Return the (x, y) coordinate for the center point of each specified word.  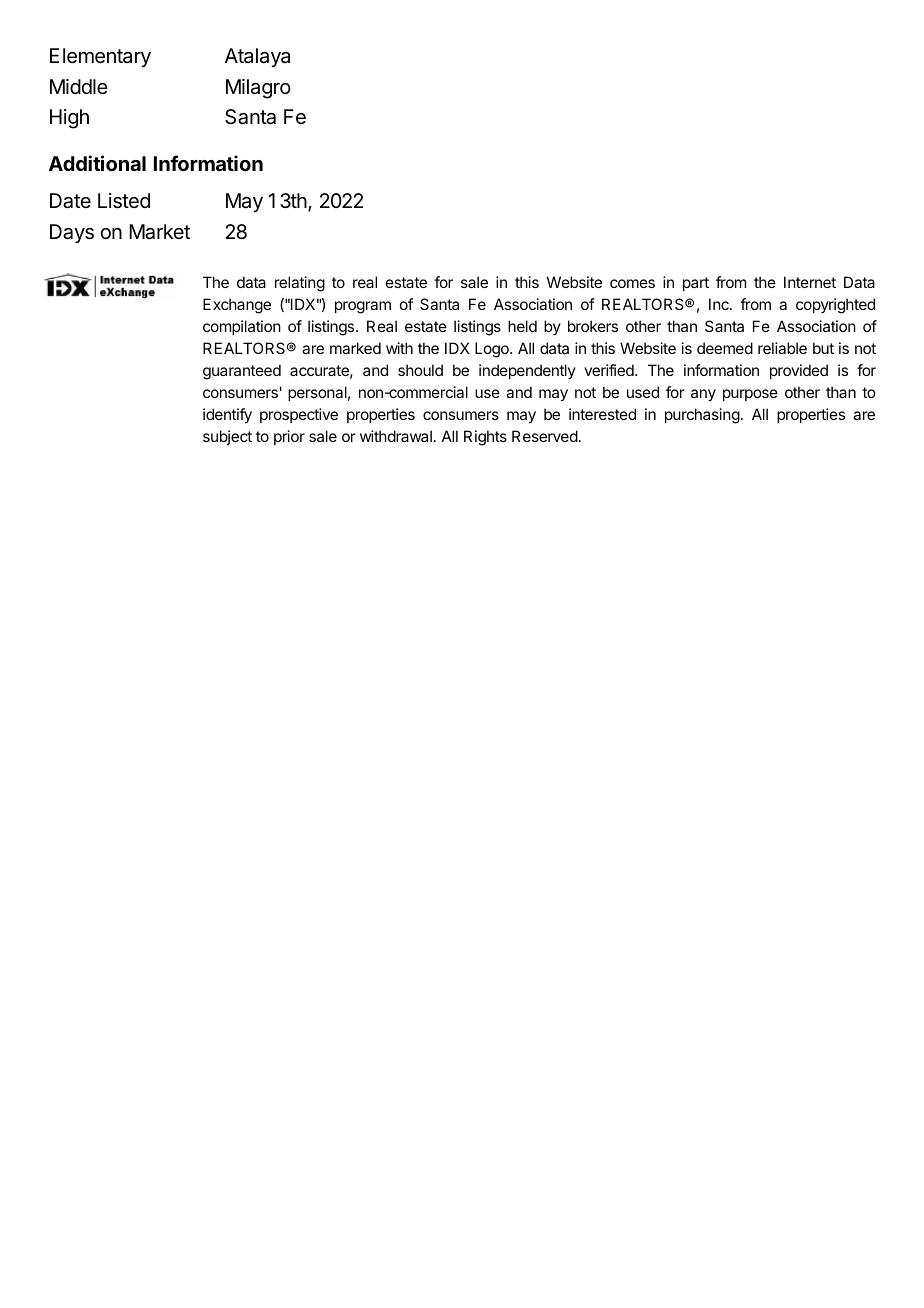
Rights (485, 438)
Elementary (100, 57)
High (69, 119)
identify (227, 416)
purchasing (702, 416)
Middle (79, 86)
